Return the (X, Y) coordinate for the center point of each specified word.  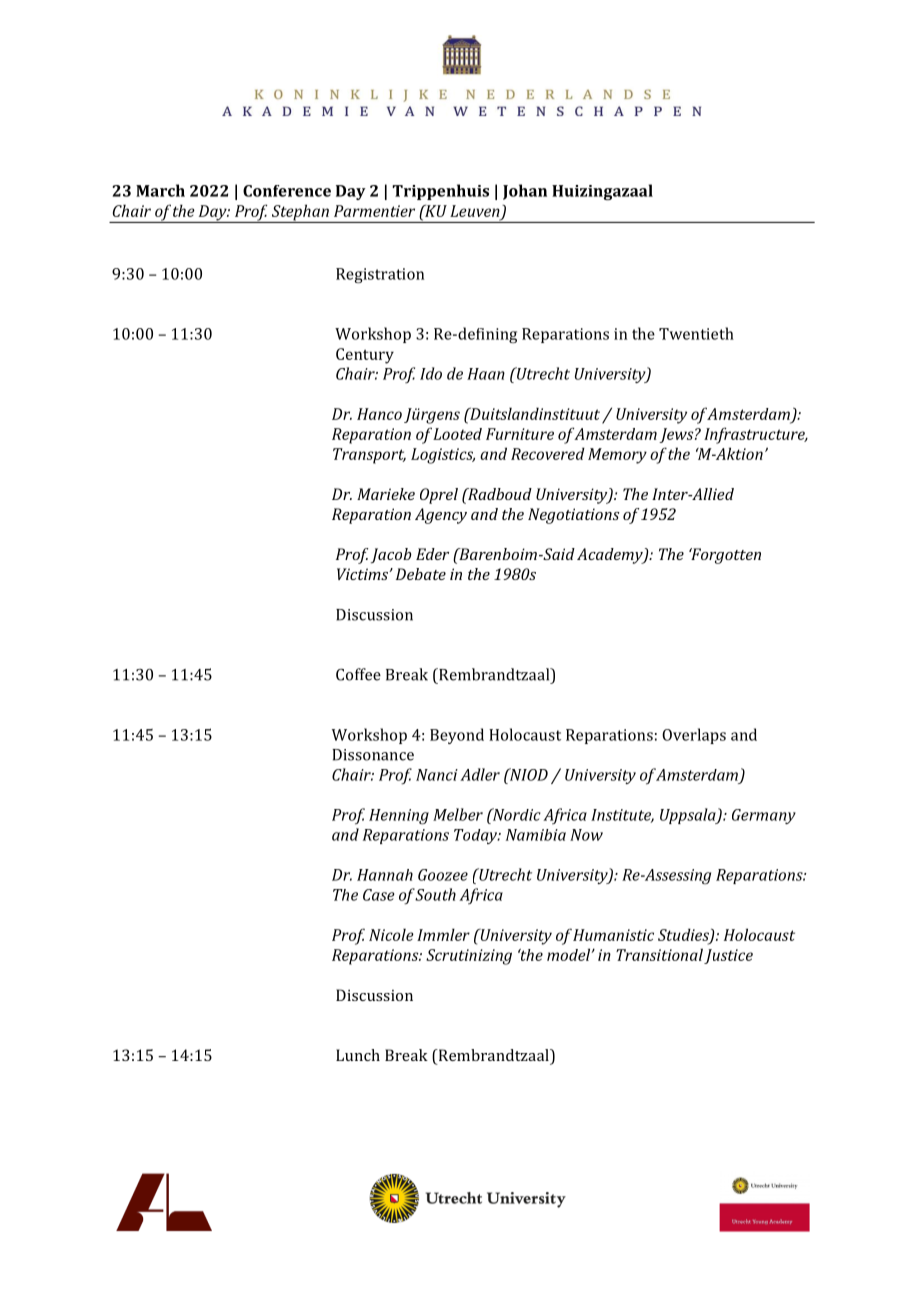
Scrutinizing (469, 957)
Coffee (358, 674)
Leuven (475, 211)
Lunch (358, 1055)
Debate (421, 574)
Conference (287, 191)
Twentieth (696, 333)
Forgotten (725, 556)
